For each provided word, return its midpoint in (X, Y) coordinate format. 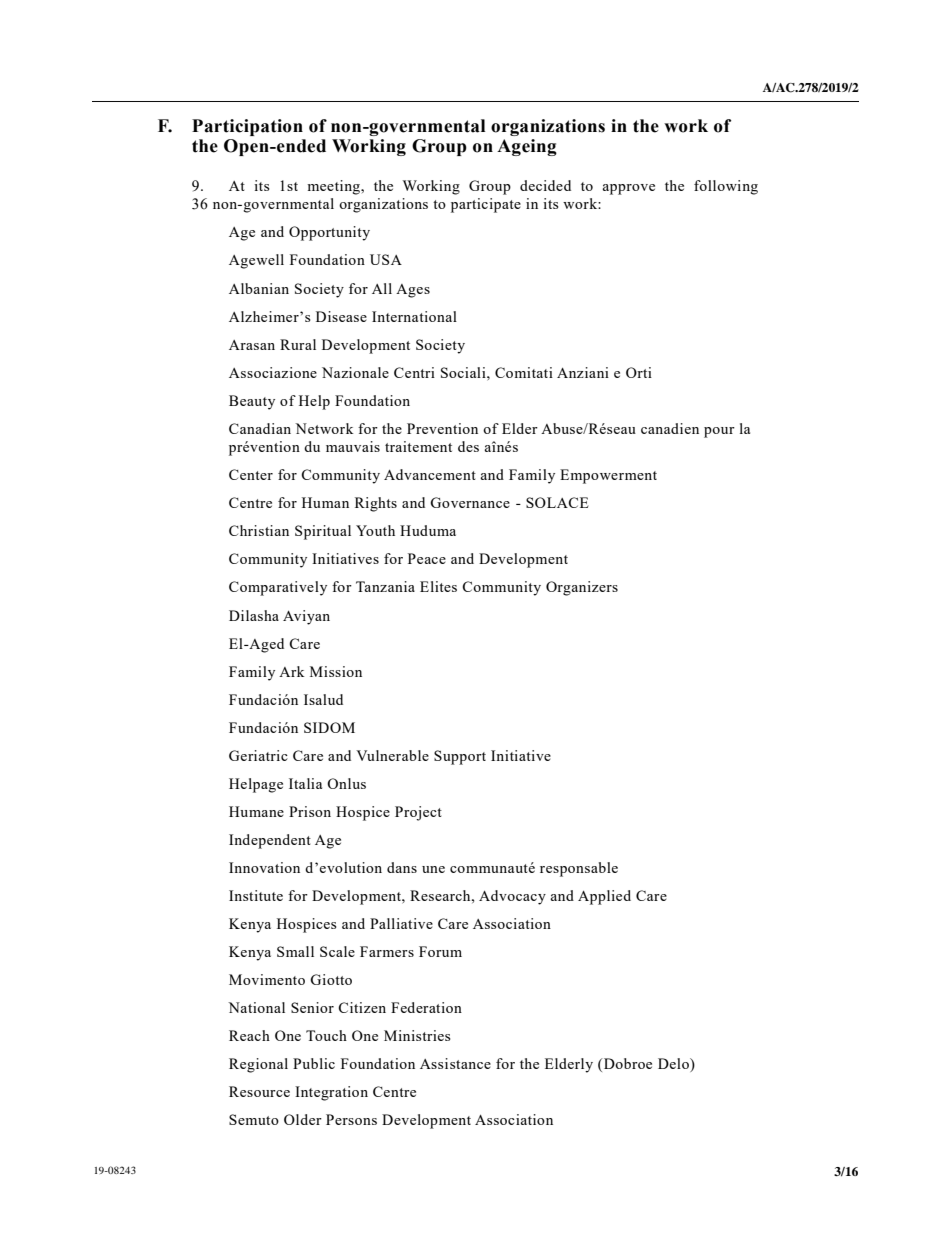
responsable (579, 869)
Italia (305, 783)
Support (460, 757)
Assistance (455, 1063)
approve (628, 189)
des (468, 446)
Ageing (527, 147)
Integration (331, 1093)
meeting (334, 187)
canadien (670, 428)
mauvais (353, 446)
